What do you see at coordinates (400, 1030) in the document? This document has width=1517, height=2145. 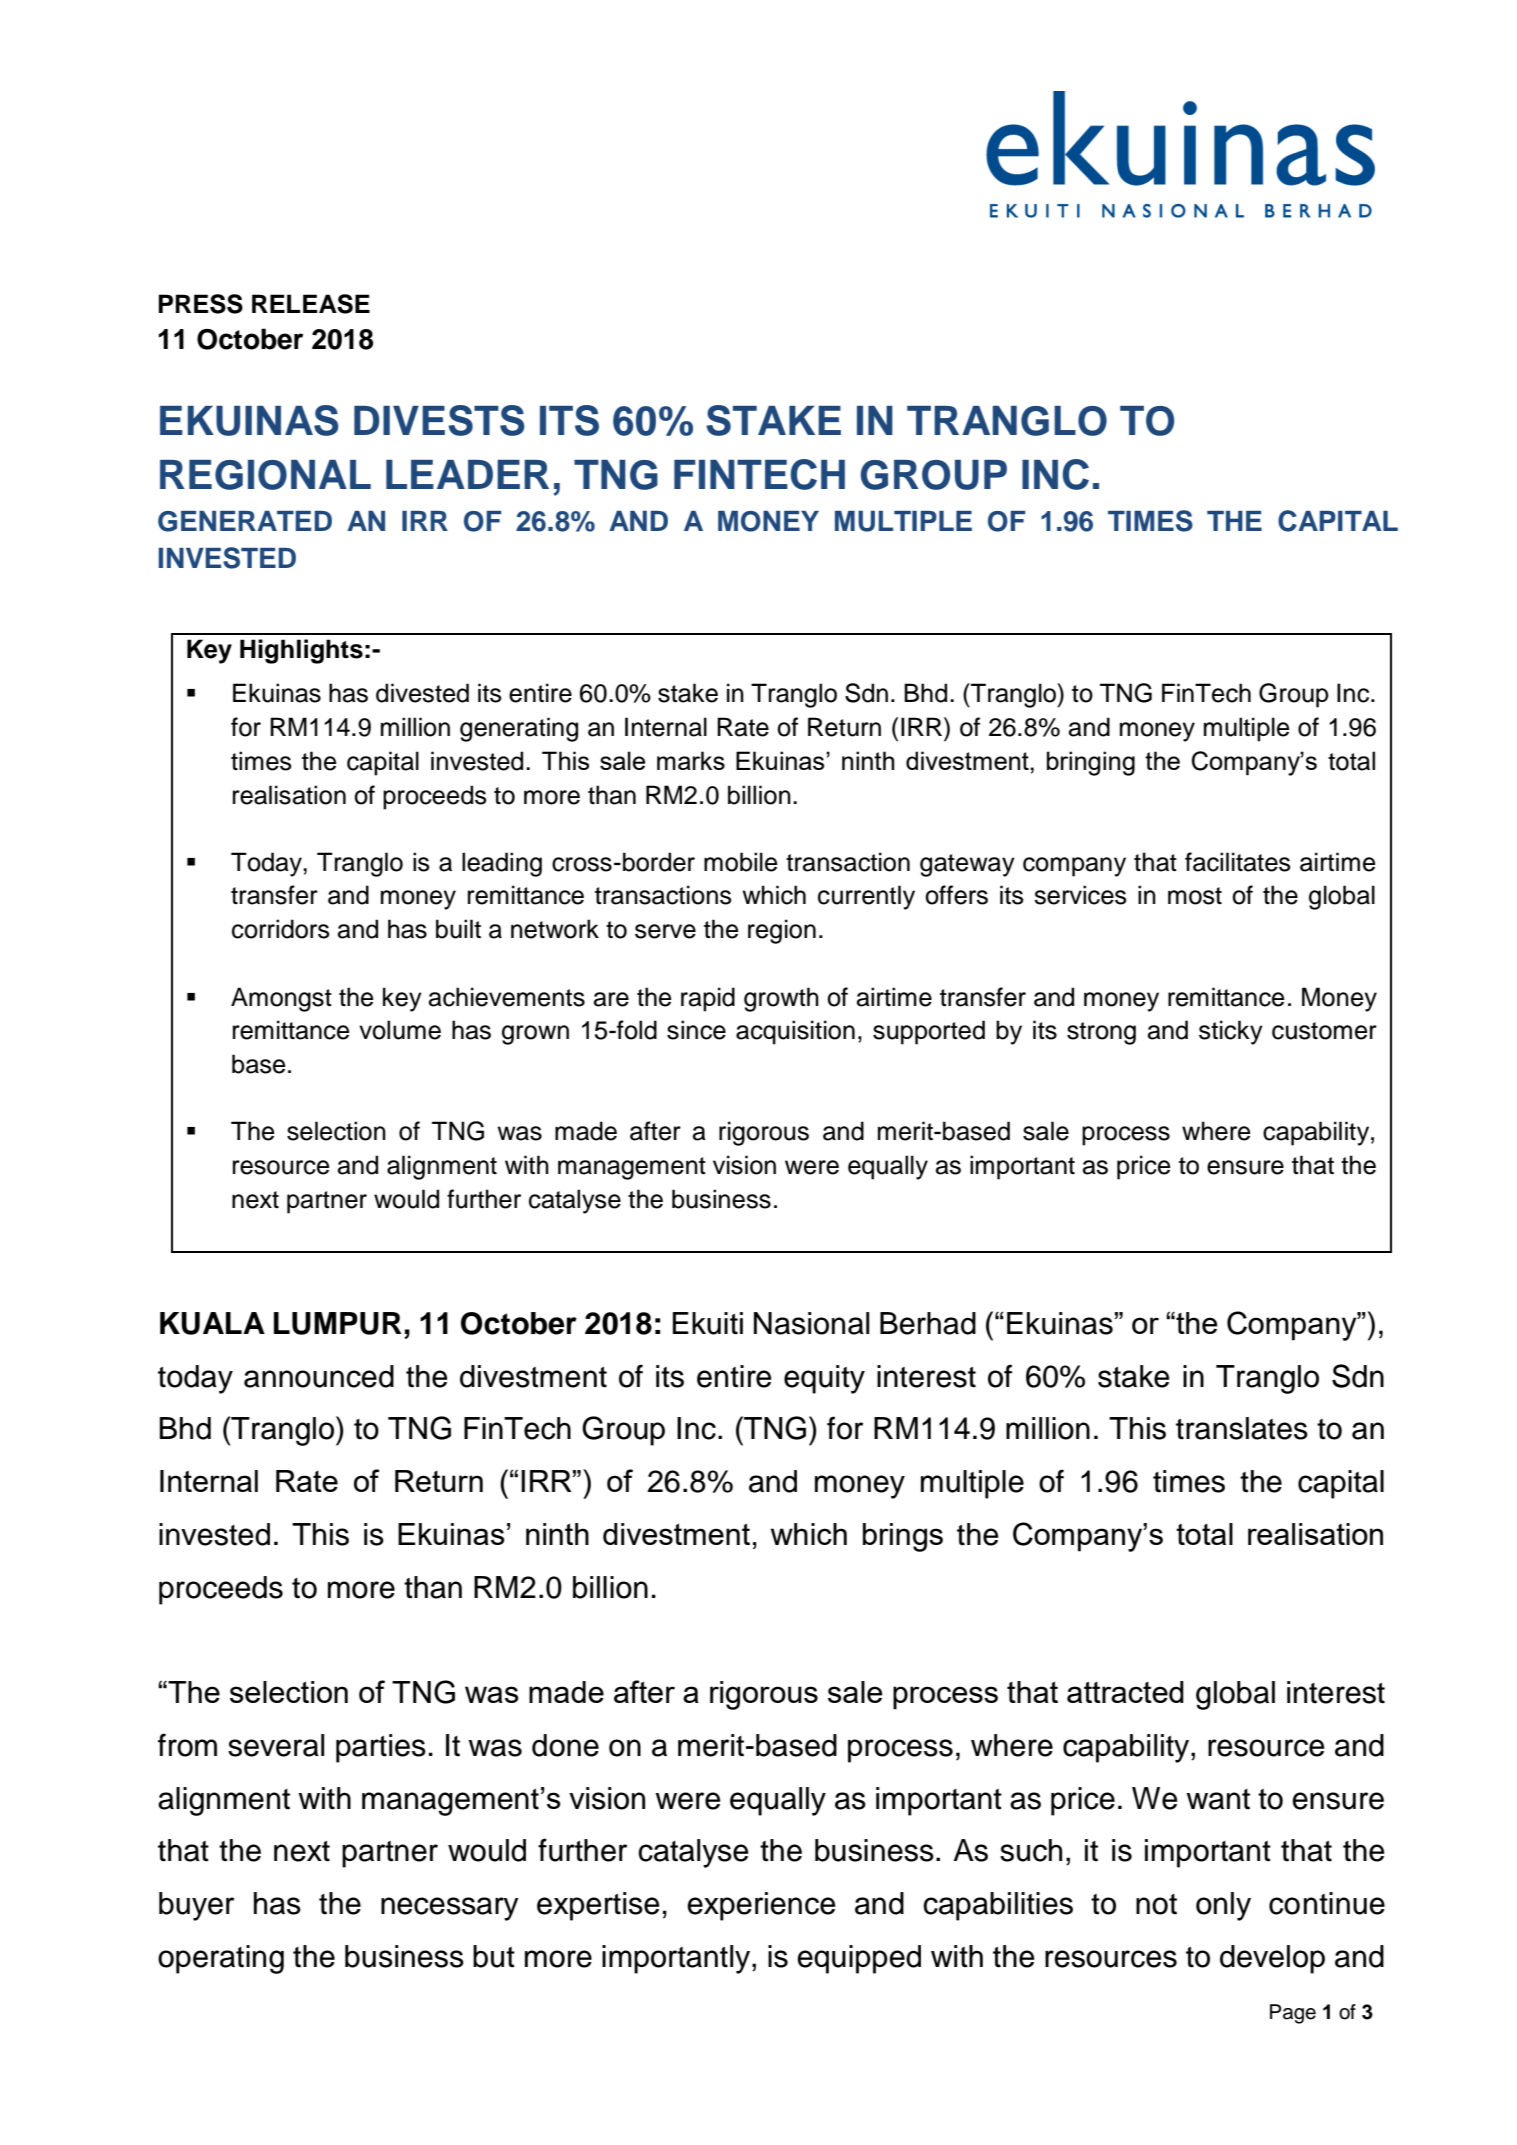 I see `volume` at bounding box center [400, 1030].
